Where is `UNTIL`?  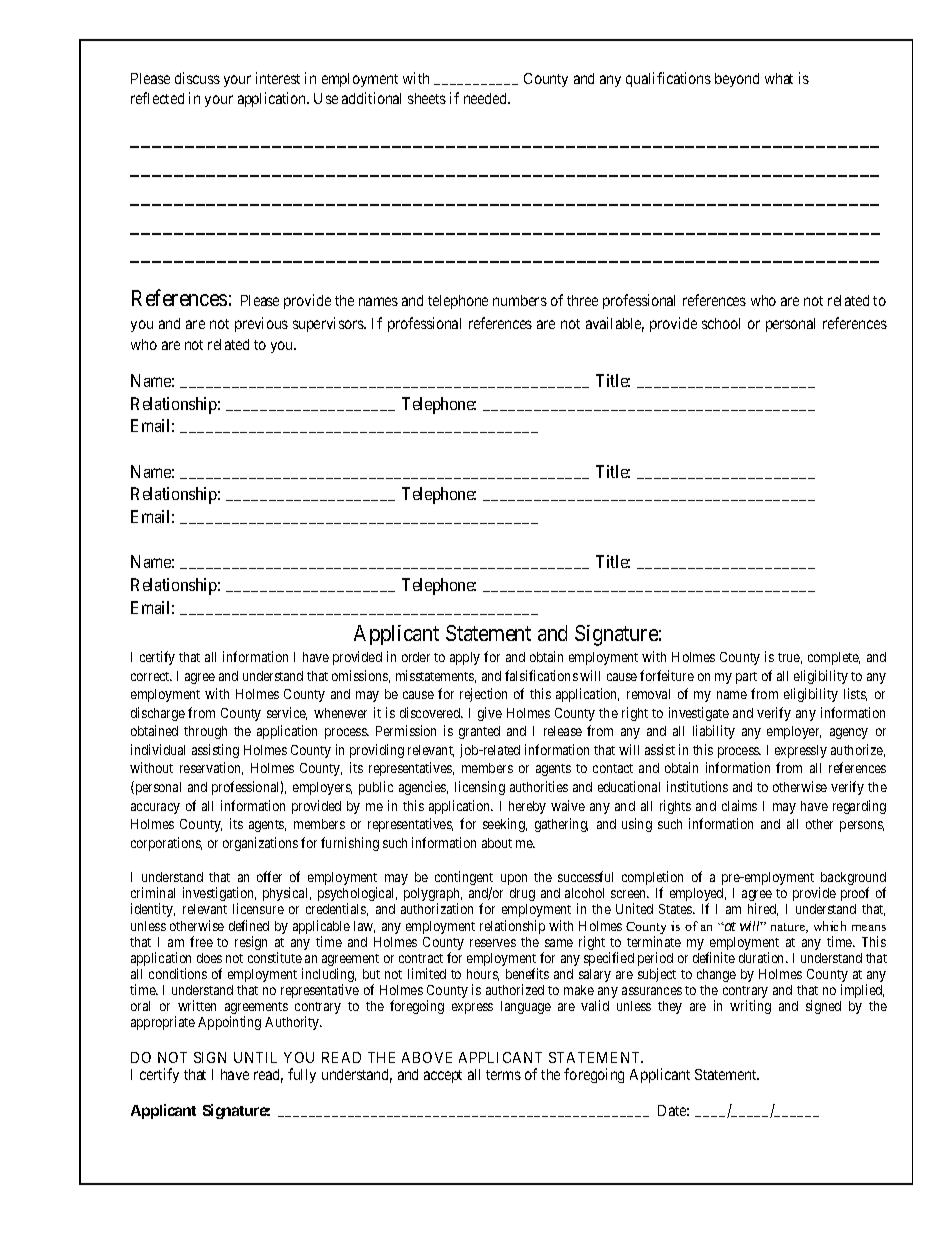 UNTIL is located at coordinates (255, 1057).
